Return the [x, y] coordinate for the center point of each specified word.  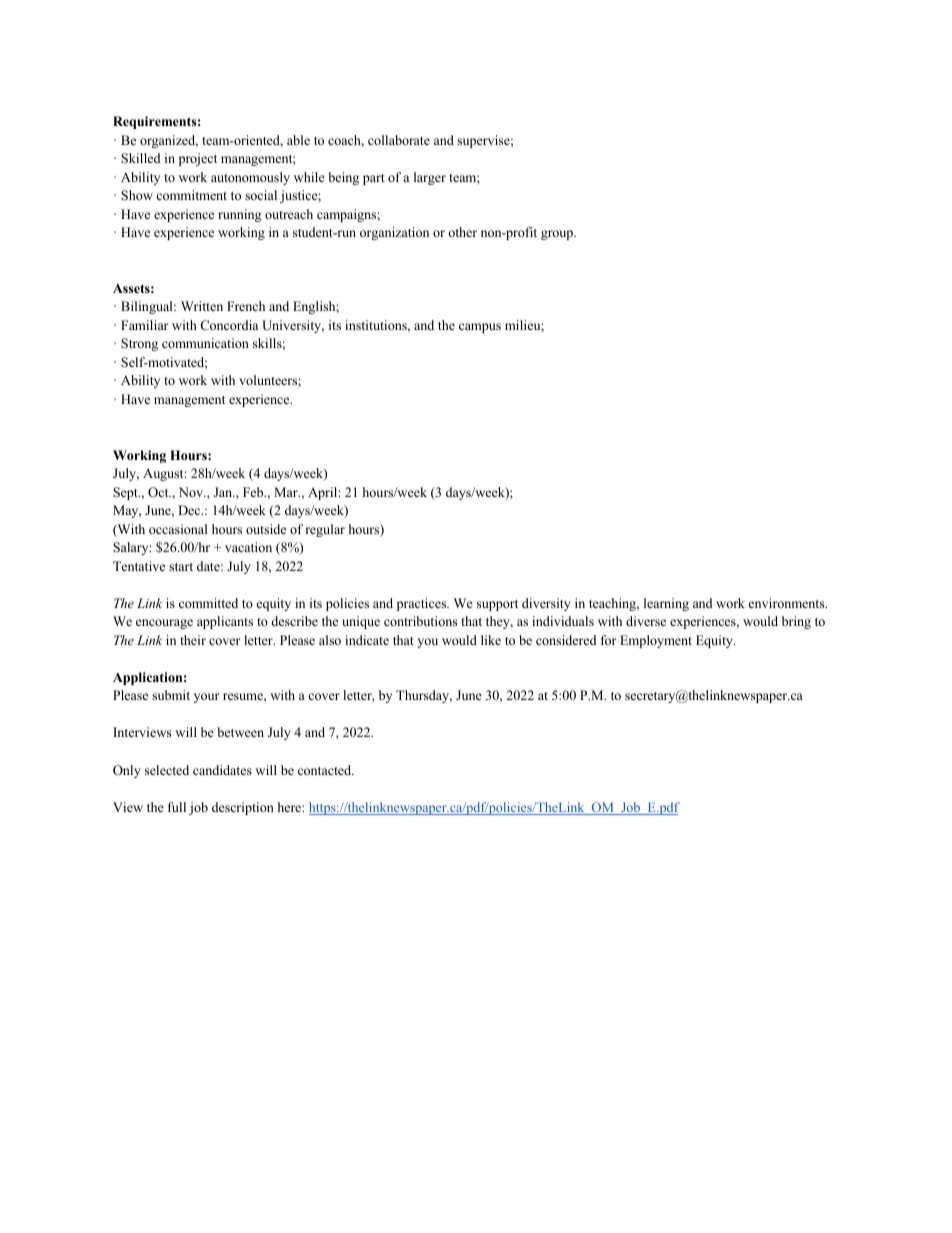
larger [430, 178]
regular [325, 530]
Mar [287, 492]
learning [666, 604]
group [558, 235]
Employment [656, 641]
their [193, 640]
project [198, 159]
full [177, 807]
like [491, 640]
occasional [178, 529]
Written [202, 306]
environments [788, 603]
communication [205, 343]
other [462, 232]
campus [480, 328]
